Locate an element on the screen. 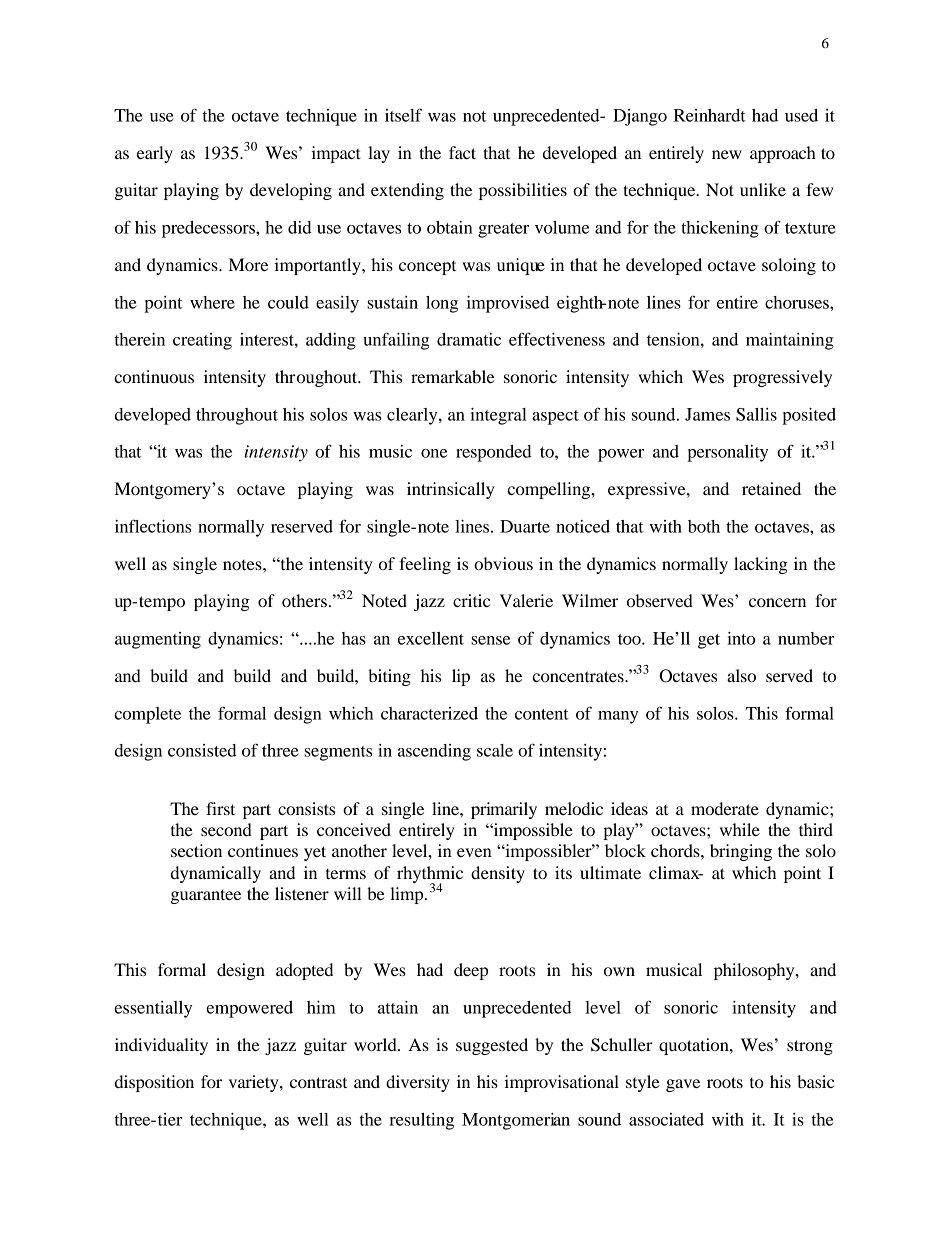  critic is located at coordinates (471, 600).
